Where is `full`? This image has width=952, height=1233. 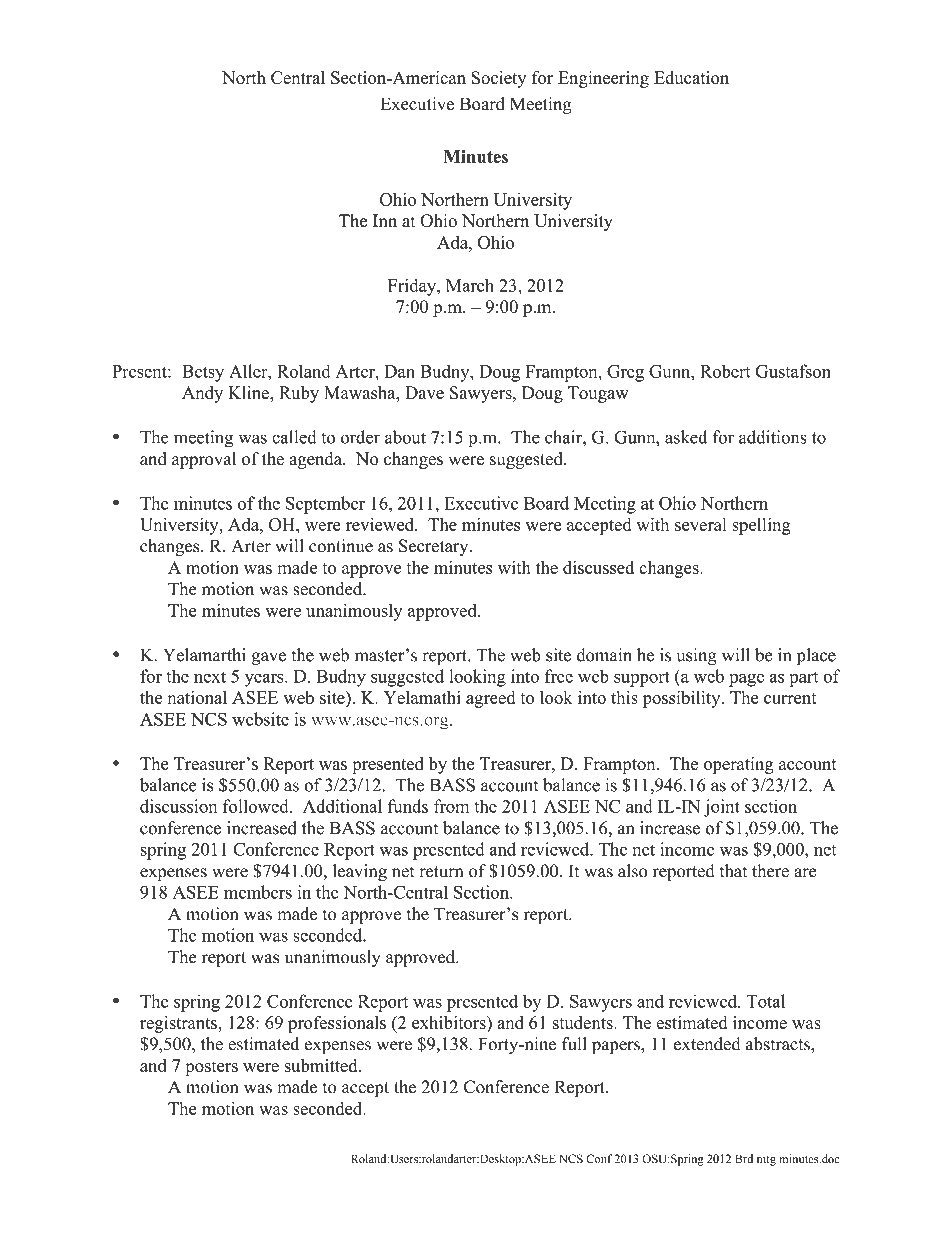 full is located at coordinates (574, 1044).
